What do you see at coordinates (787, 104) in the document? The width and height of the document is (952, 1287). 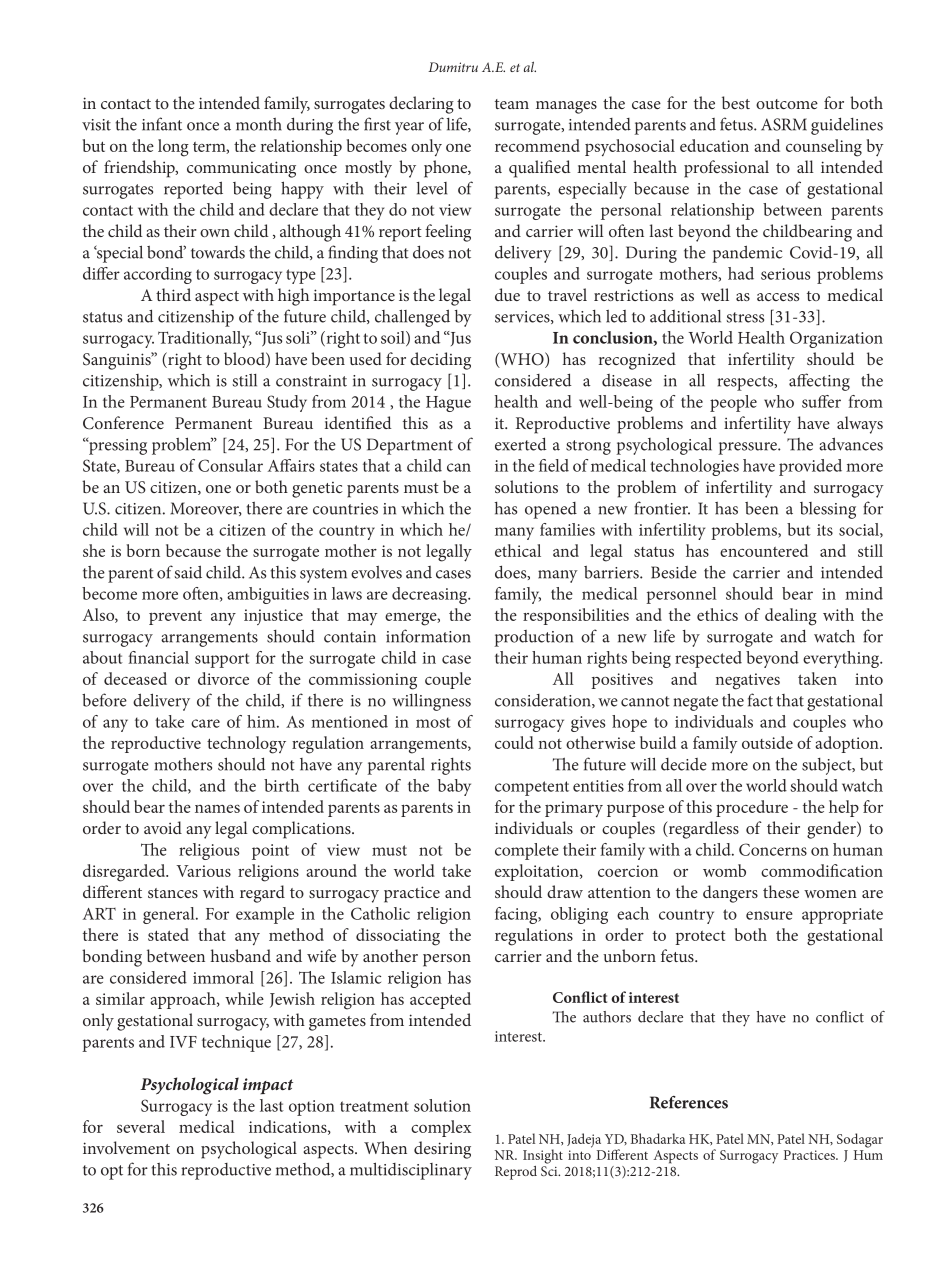 I see `outcome` at bounding box center [787, 104].
